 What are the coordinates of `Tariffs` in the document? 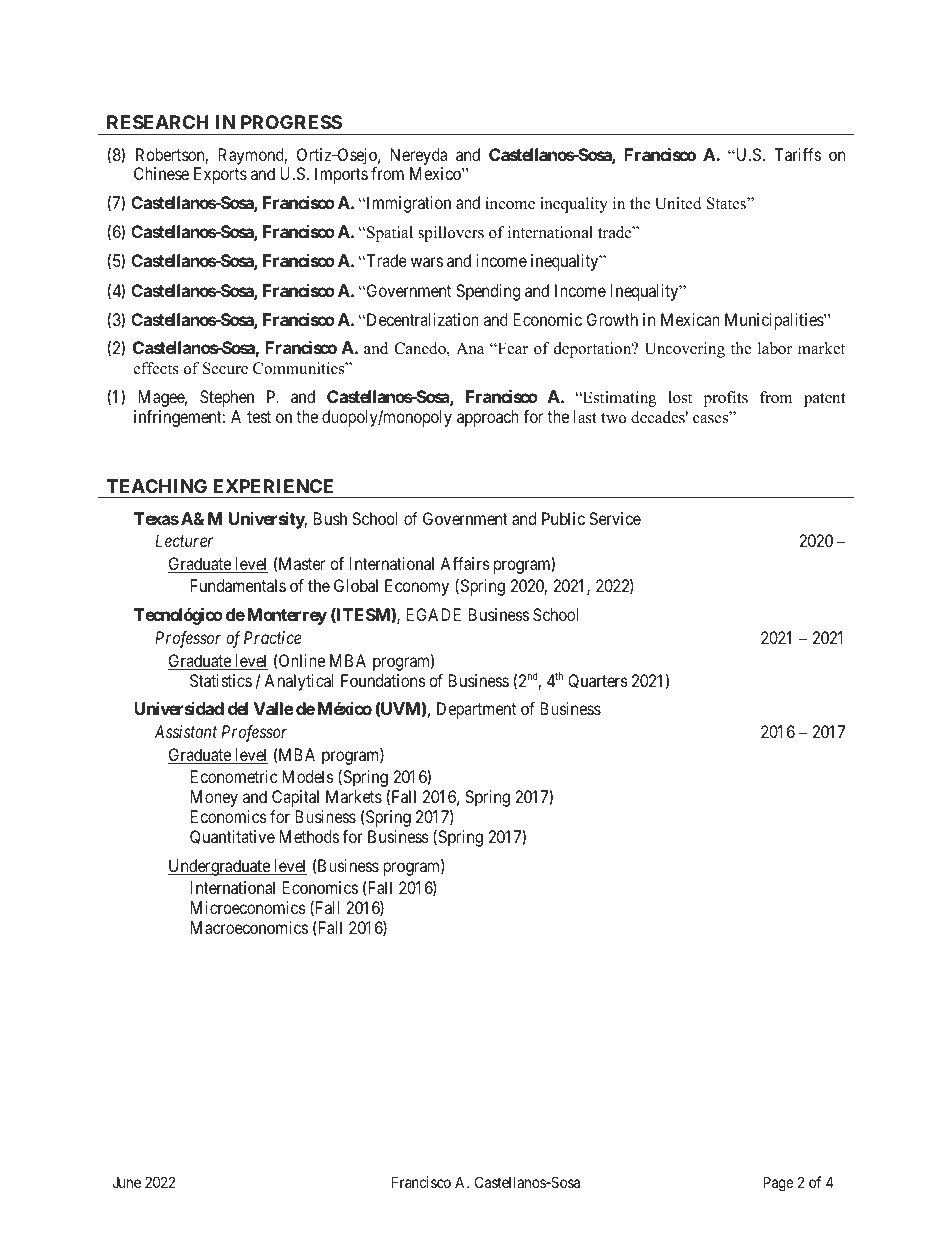 It's located at (797, 154).
